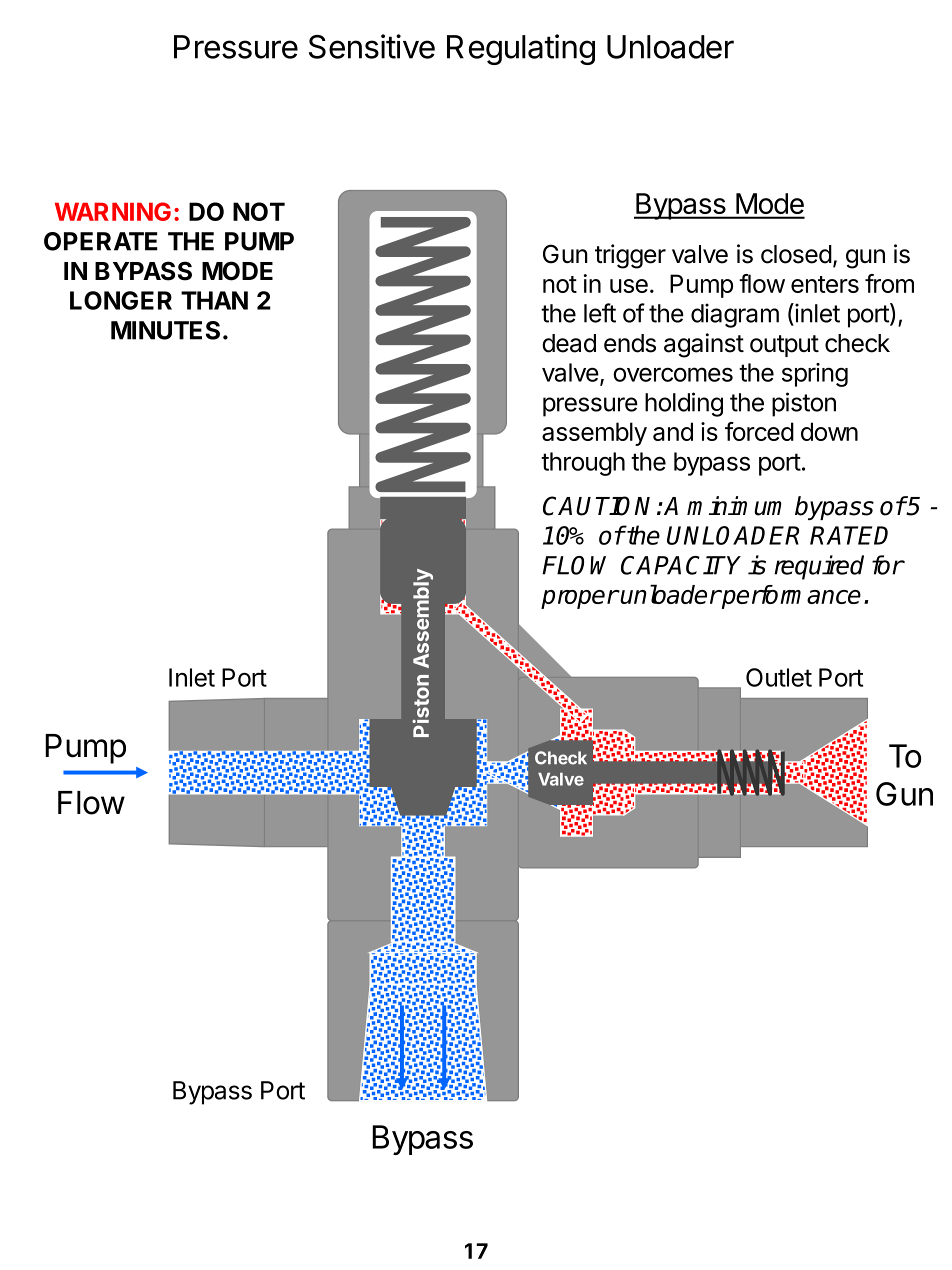 This document has height=1270, width=952. I want to click on Sensitive, so click(372, 46).
